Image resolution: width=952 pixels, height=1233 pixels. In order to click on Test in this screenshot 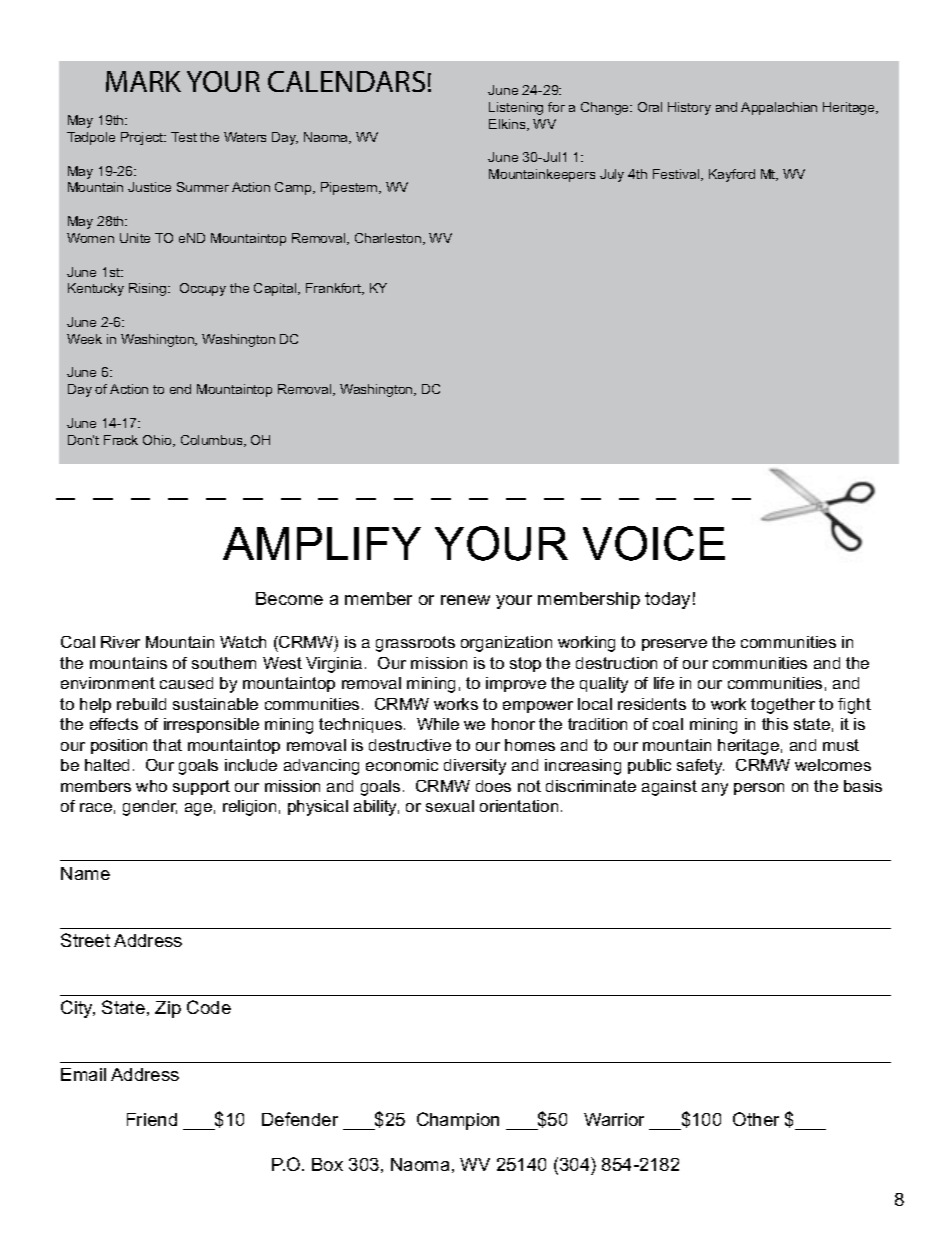, I will do `click(184, 137)`.
